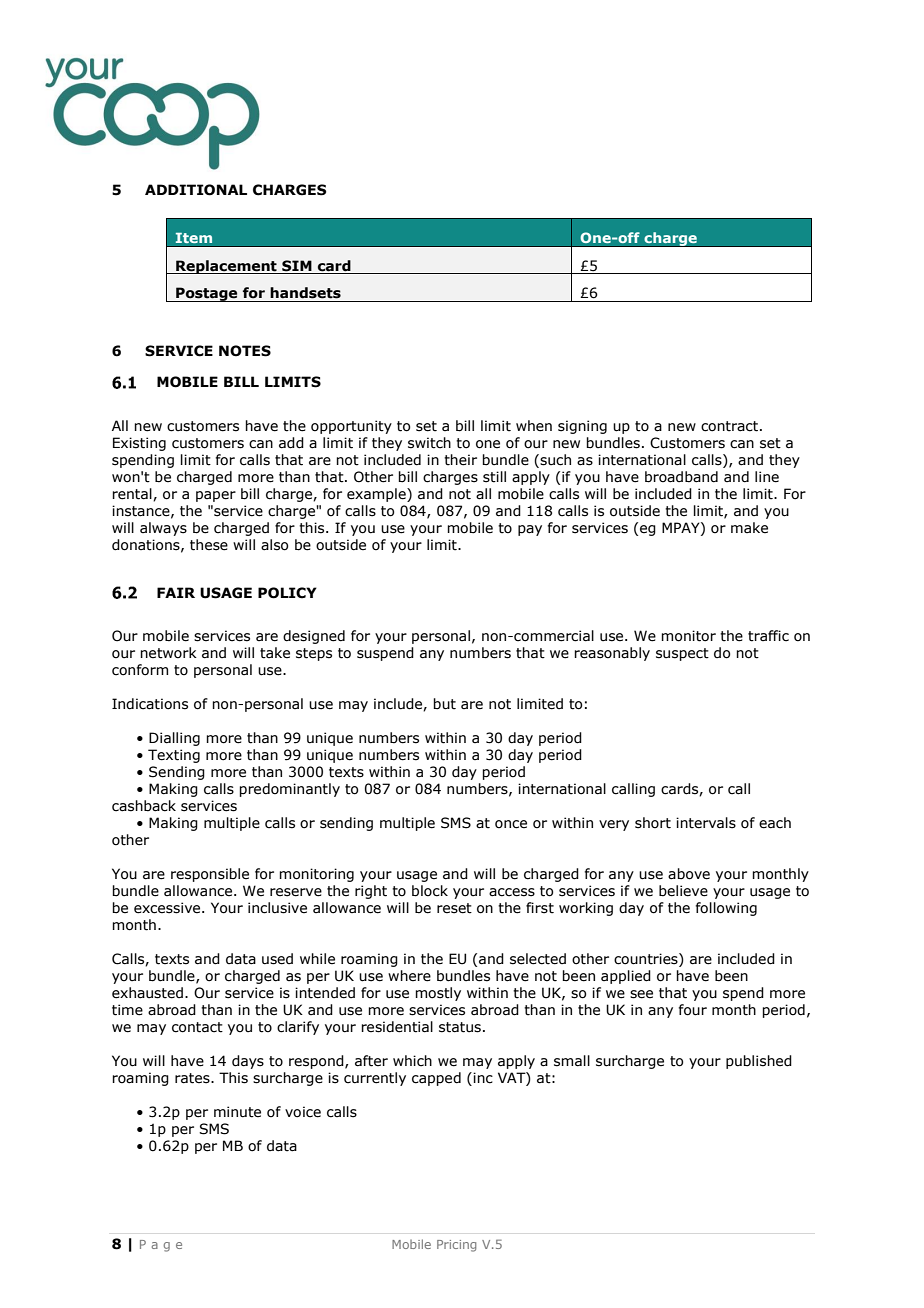 The width and height of the screenshot is (924, 1308). What do you see at coordinates (456, 1246) in the screenshot?
I see `Pricing` at bounding box center [456, 1246].
